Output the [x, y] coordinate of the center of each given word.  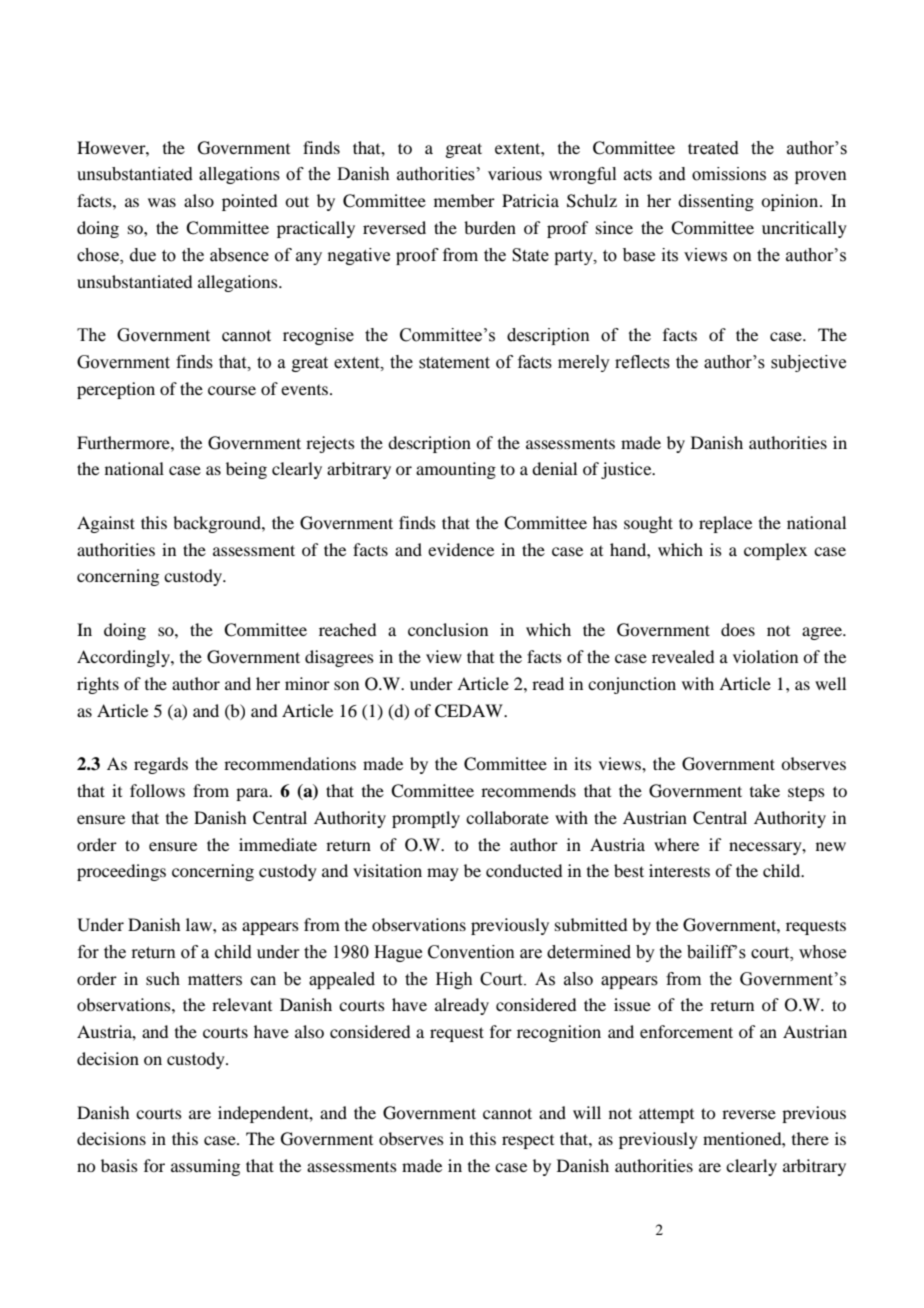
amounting [456, 470]
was [162, 202]
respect [528, 1142]
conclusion [448, 629]
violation [765, 656]
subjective [808, 363]
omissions [729, 174]
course [232, 390]
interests [679, 870]
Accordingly [124, 658]
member [464, 200]
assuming [205, 1167]
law [200, 924]
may [443, 874]
